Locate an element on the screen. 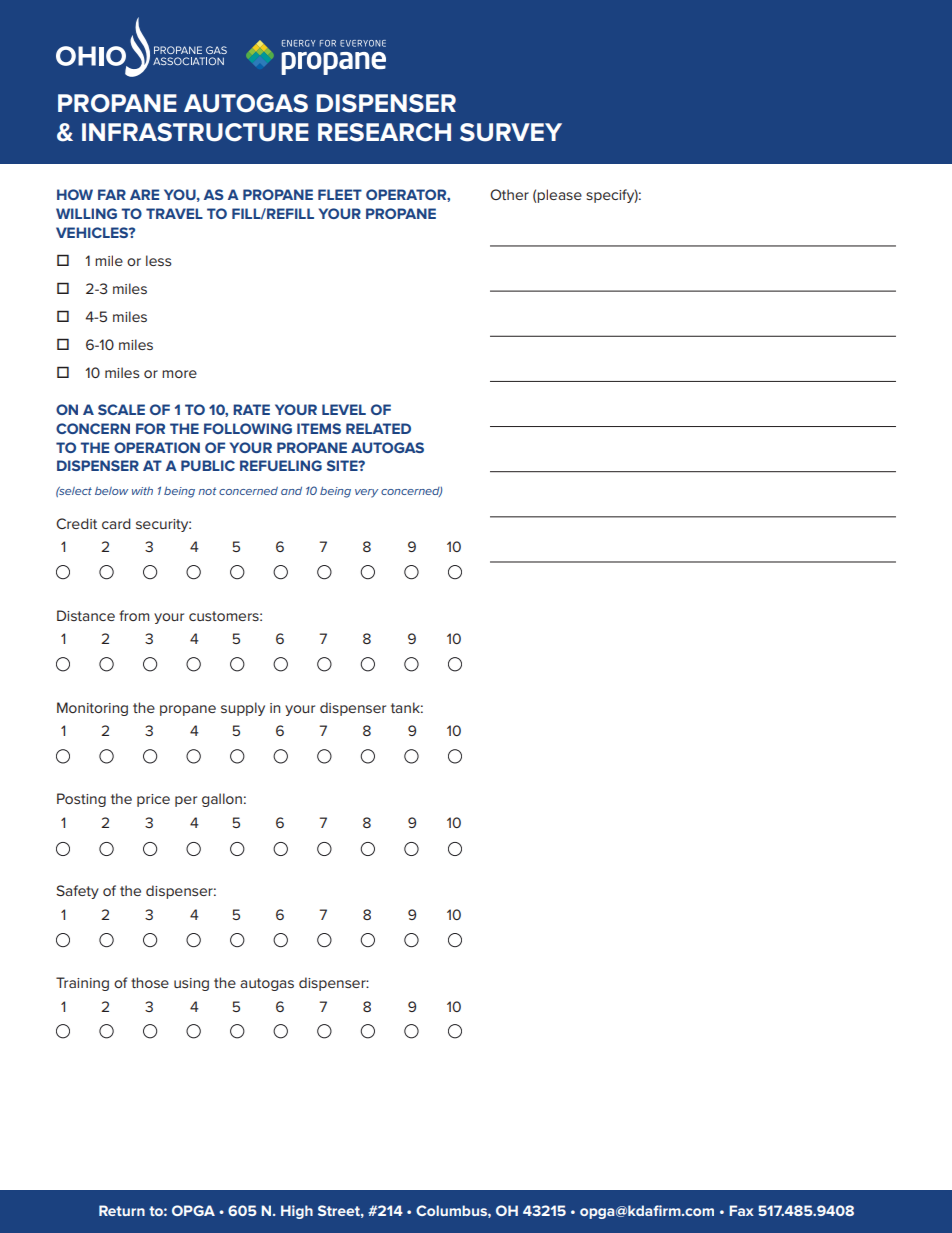  Return is located at coordinates (122, 1210).
